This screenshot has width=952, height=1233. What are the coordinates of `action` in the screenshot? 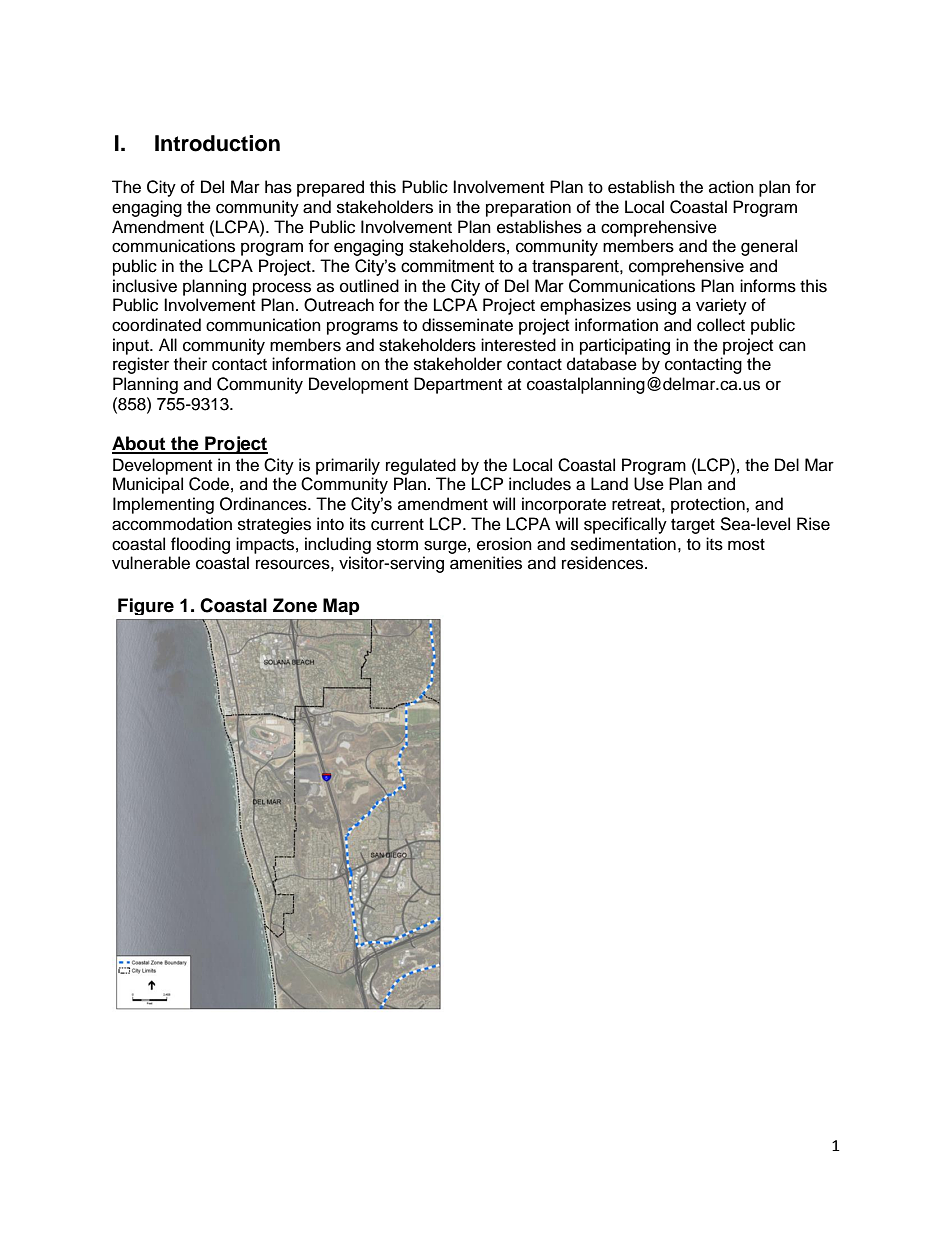 It's located at (731, 187).
